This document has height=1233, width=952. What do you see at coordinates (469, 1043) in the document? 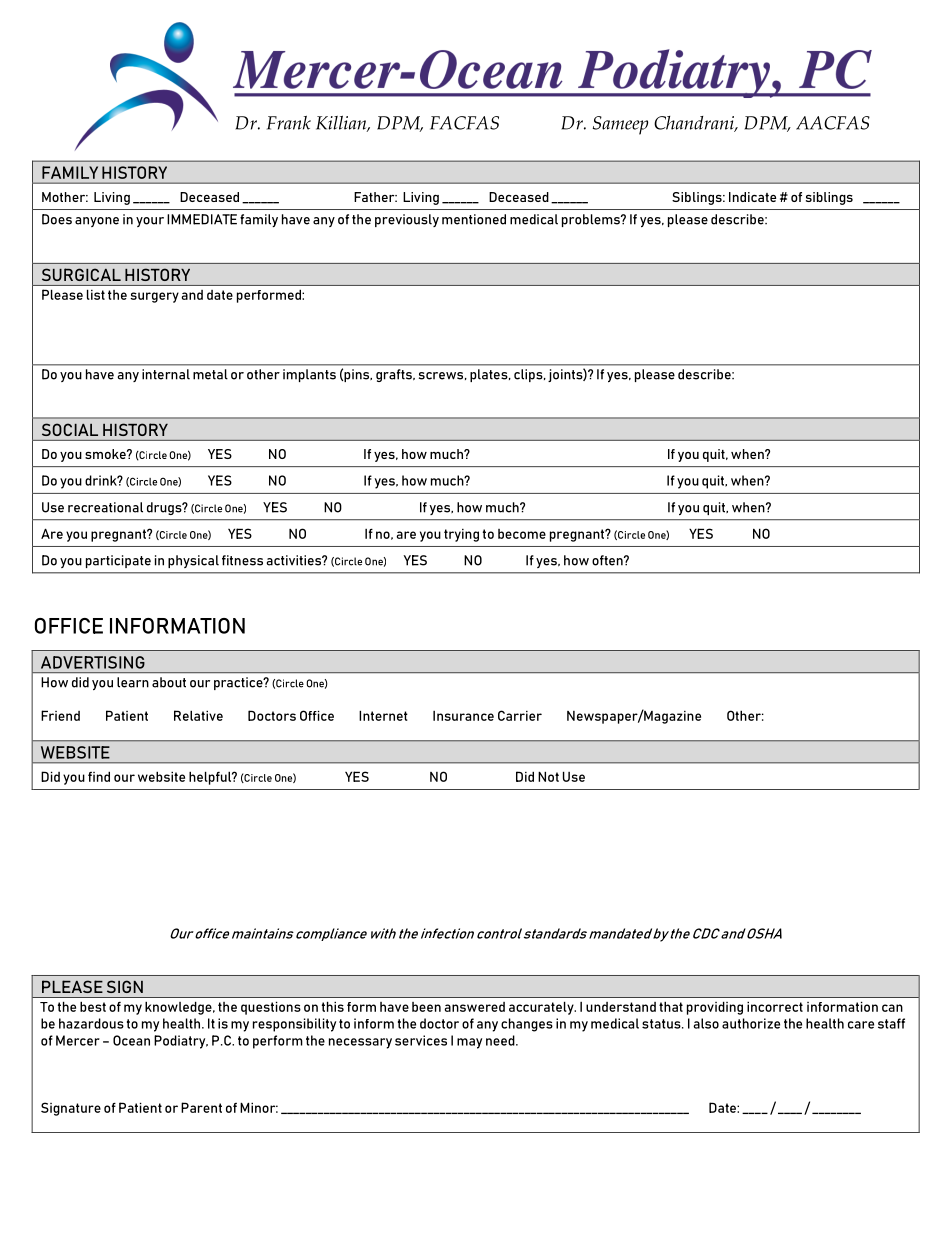
I see `may` at bounding box center [469, 1043].
